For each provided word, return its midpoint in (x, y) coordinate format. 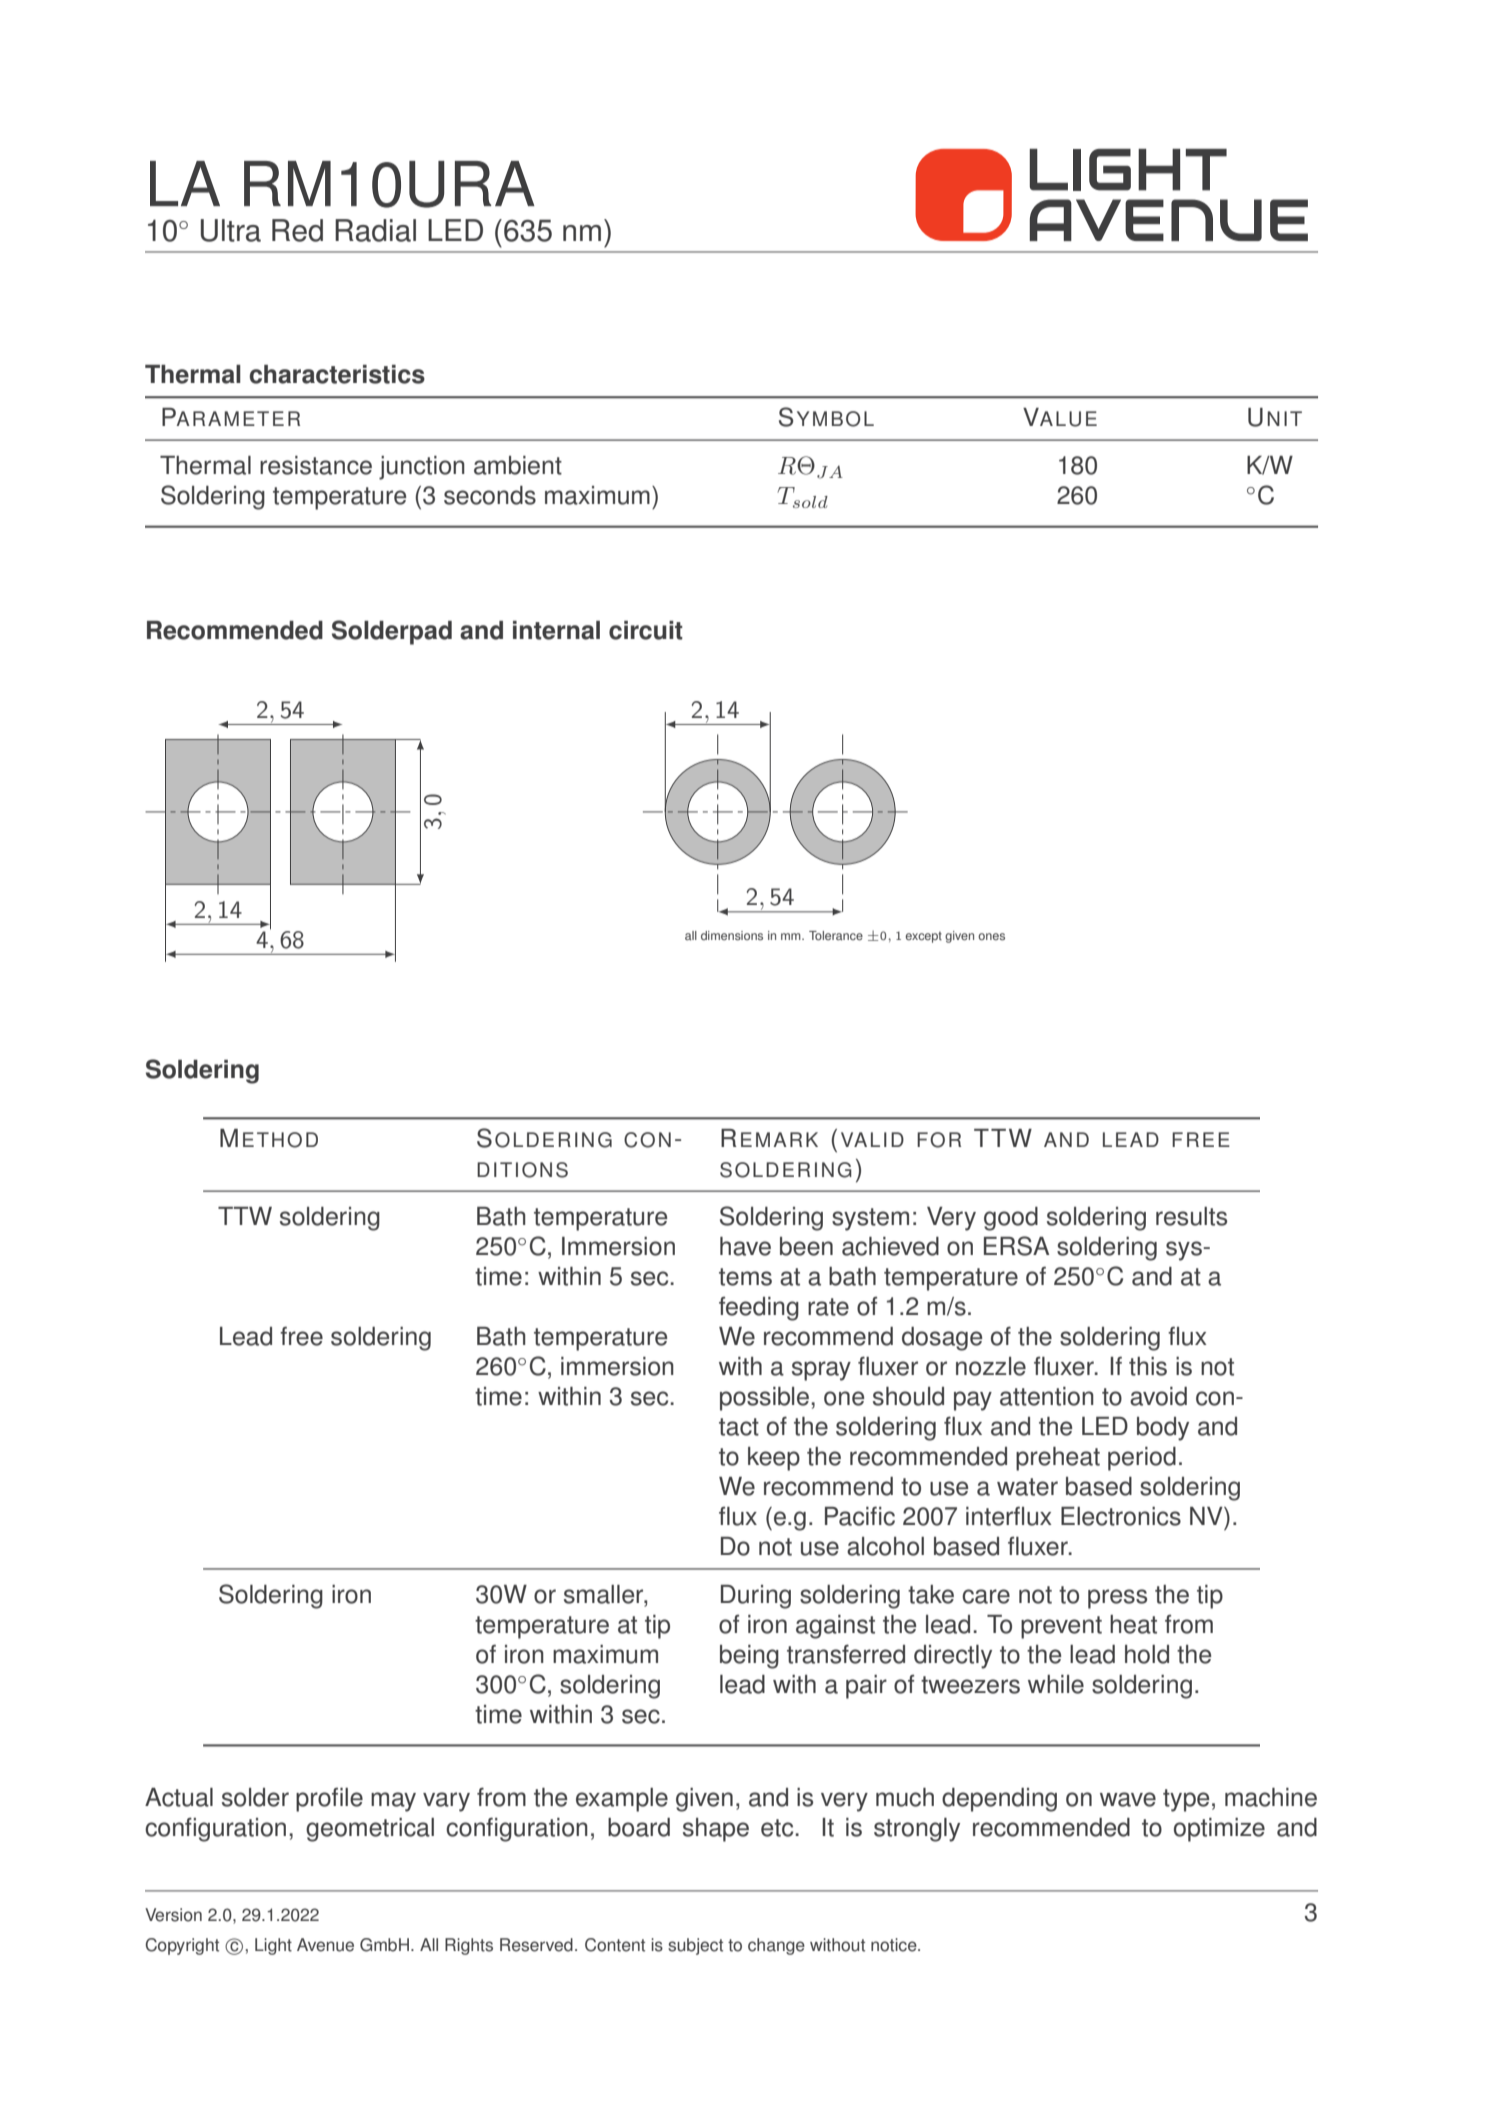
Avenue (325, 1945)
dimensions (732, 936)
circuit (646, 630)
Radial (375, 230)
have (745, 1246)
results (1191, 1216)
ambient (518, 465)
